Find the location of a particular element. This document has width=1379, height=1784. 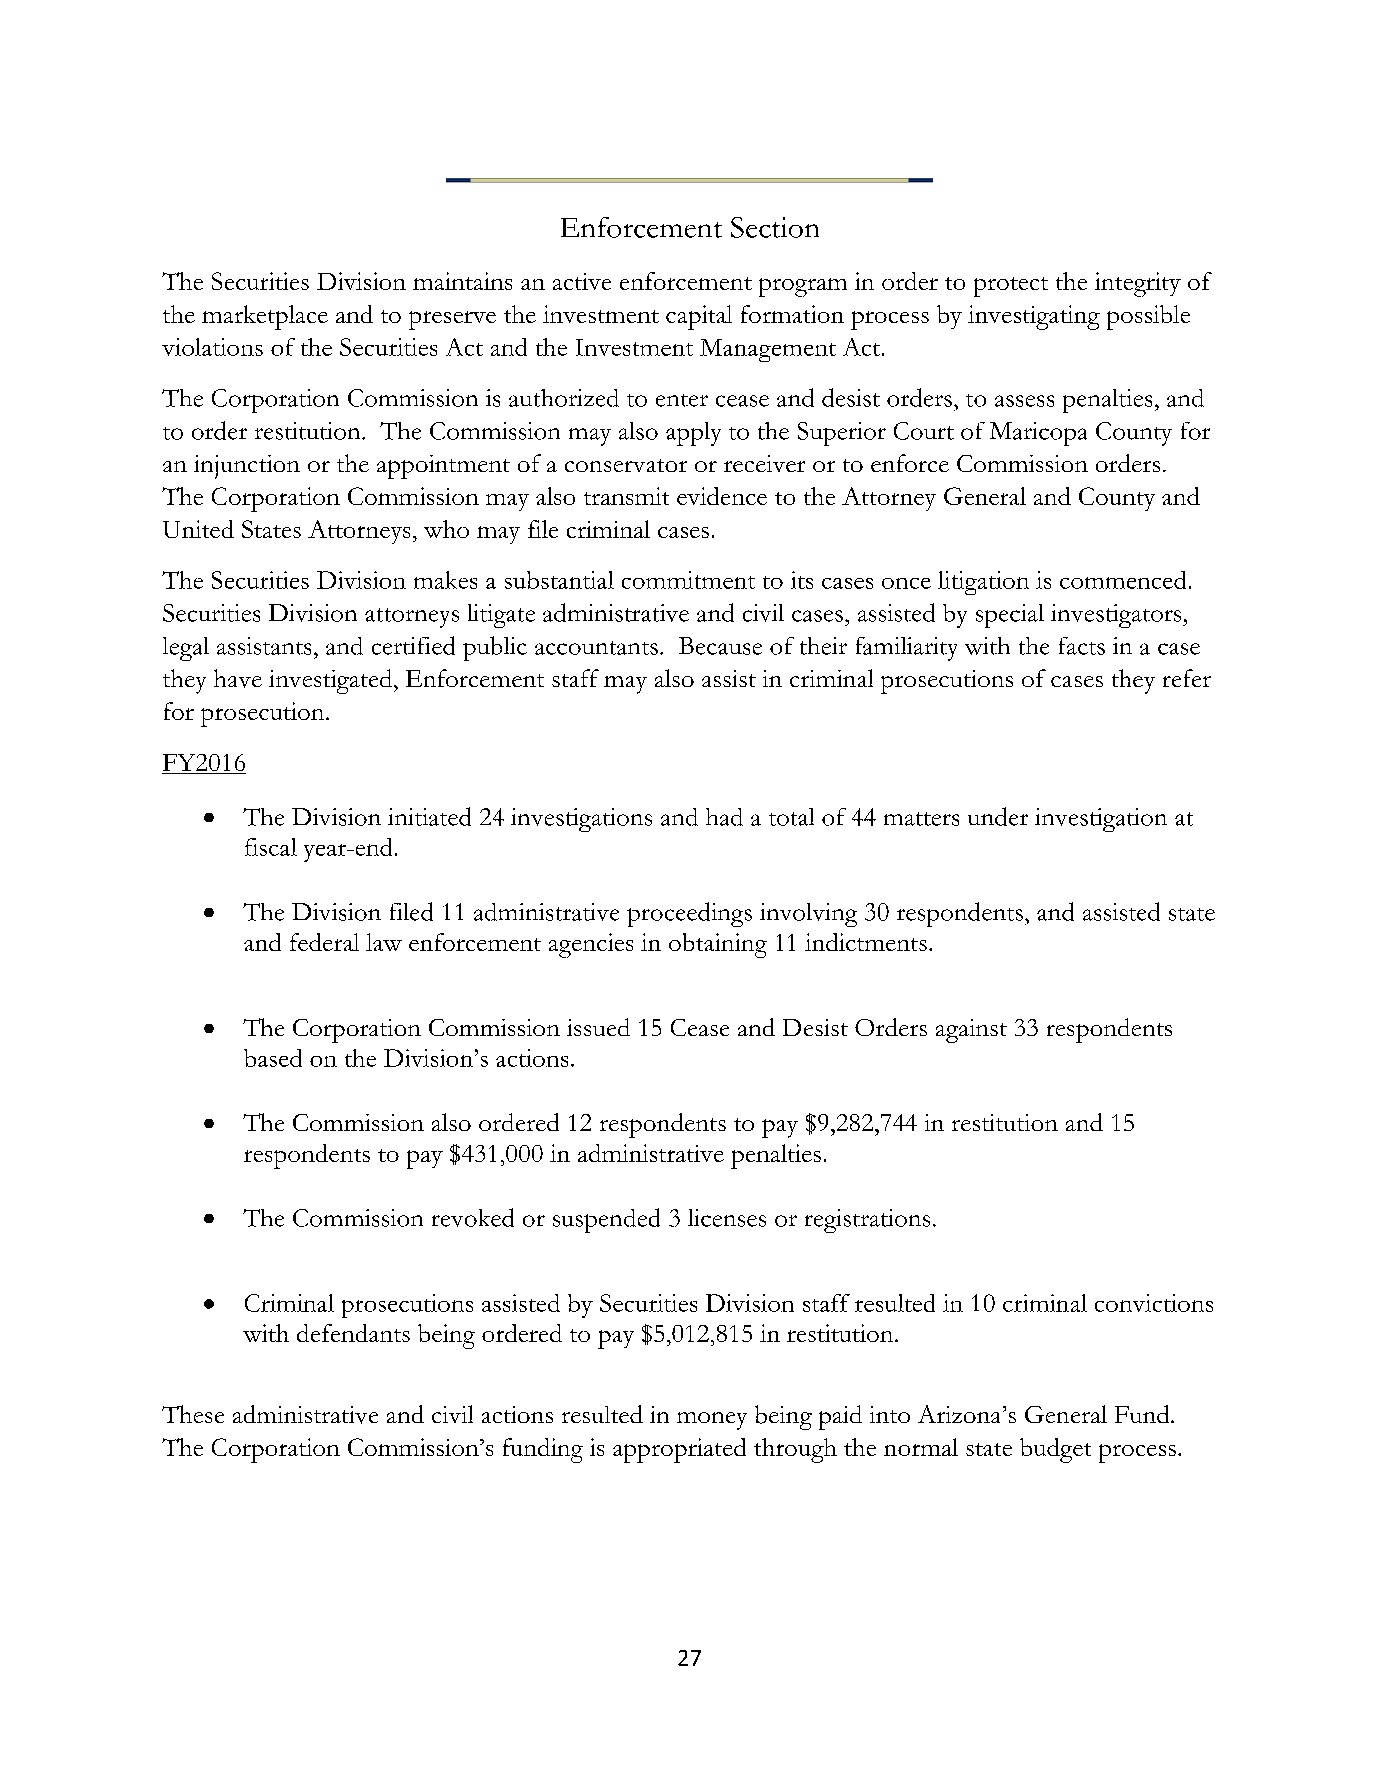

protect is located at coordinates (1011, 287).
